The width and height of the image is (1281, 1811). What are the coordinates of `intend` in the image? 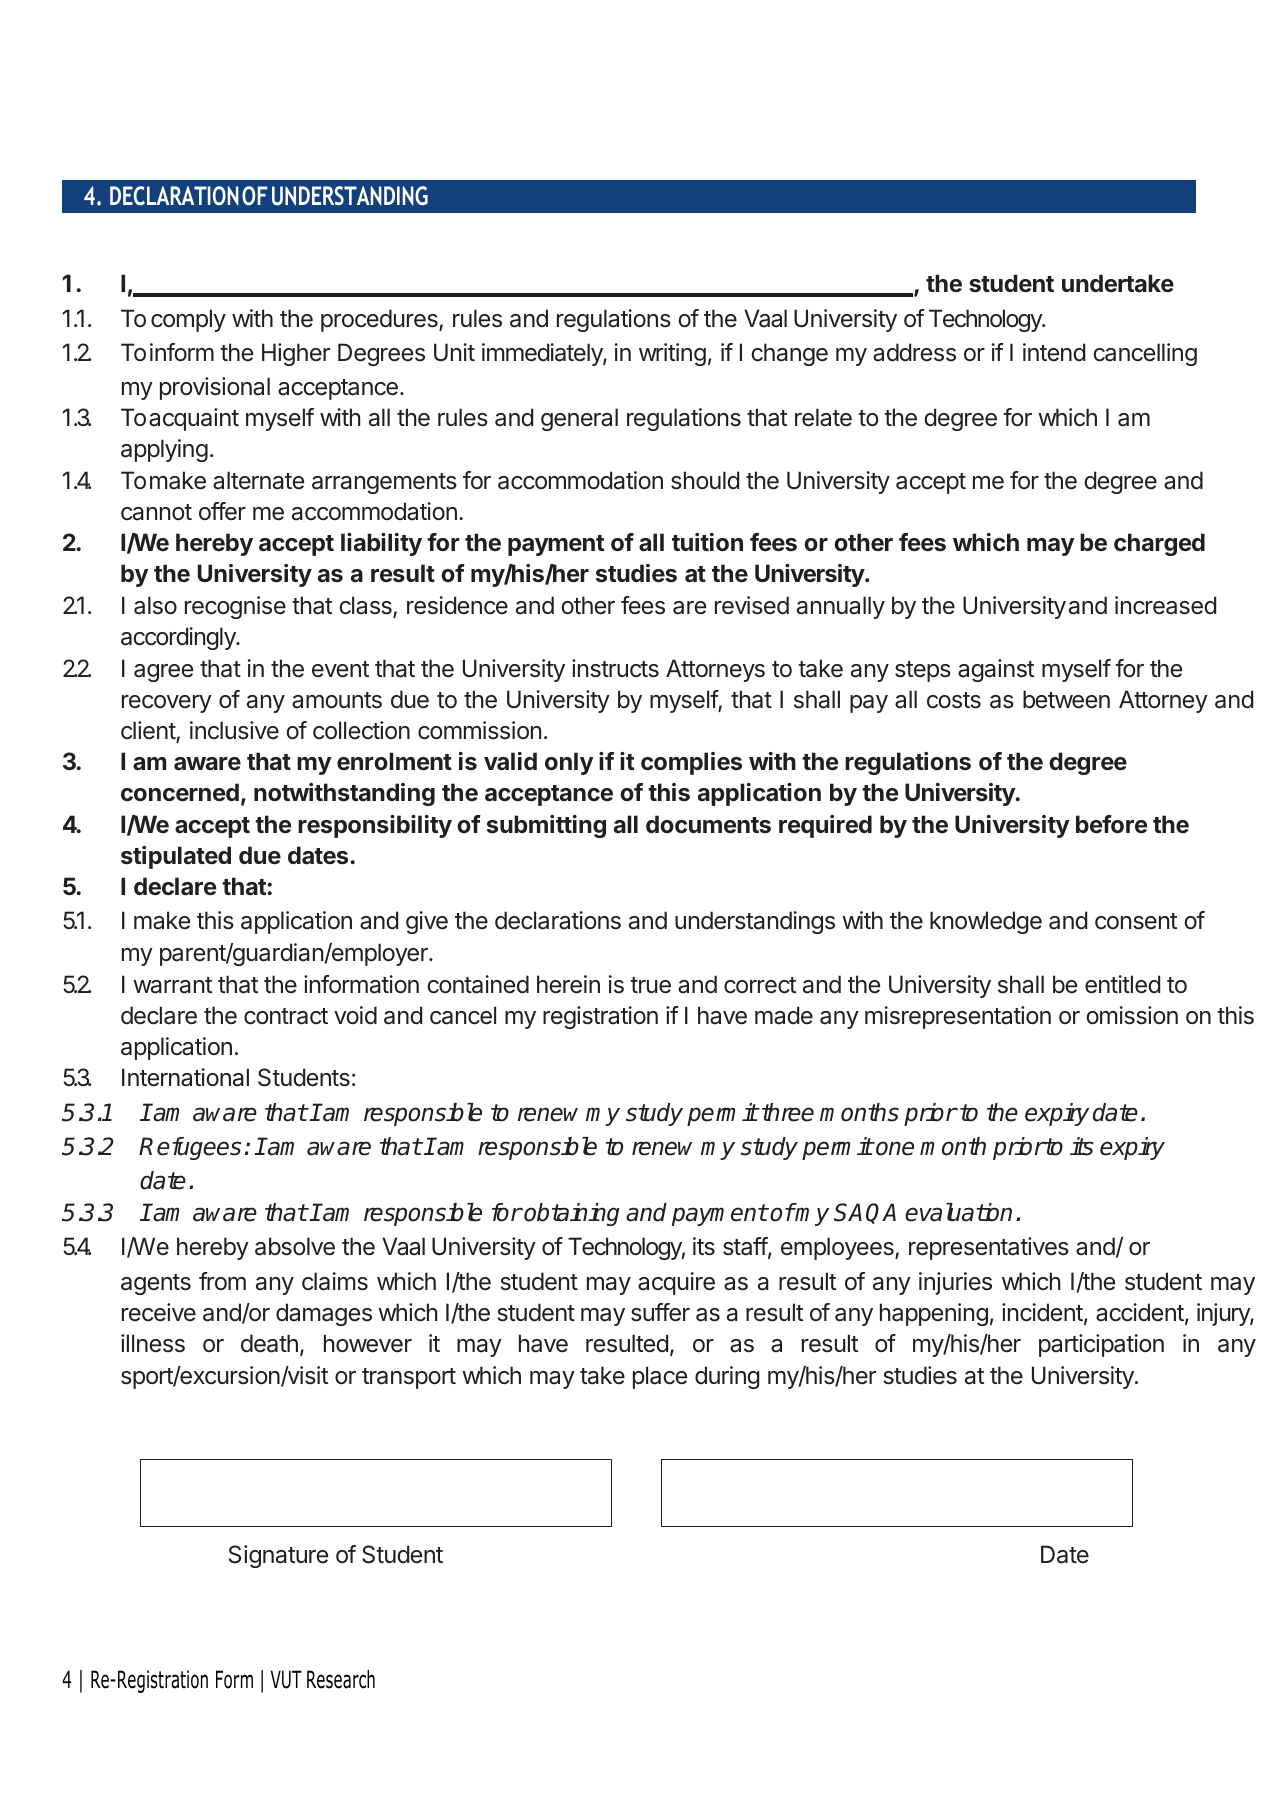 It's located at (1054, 352).
